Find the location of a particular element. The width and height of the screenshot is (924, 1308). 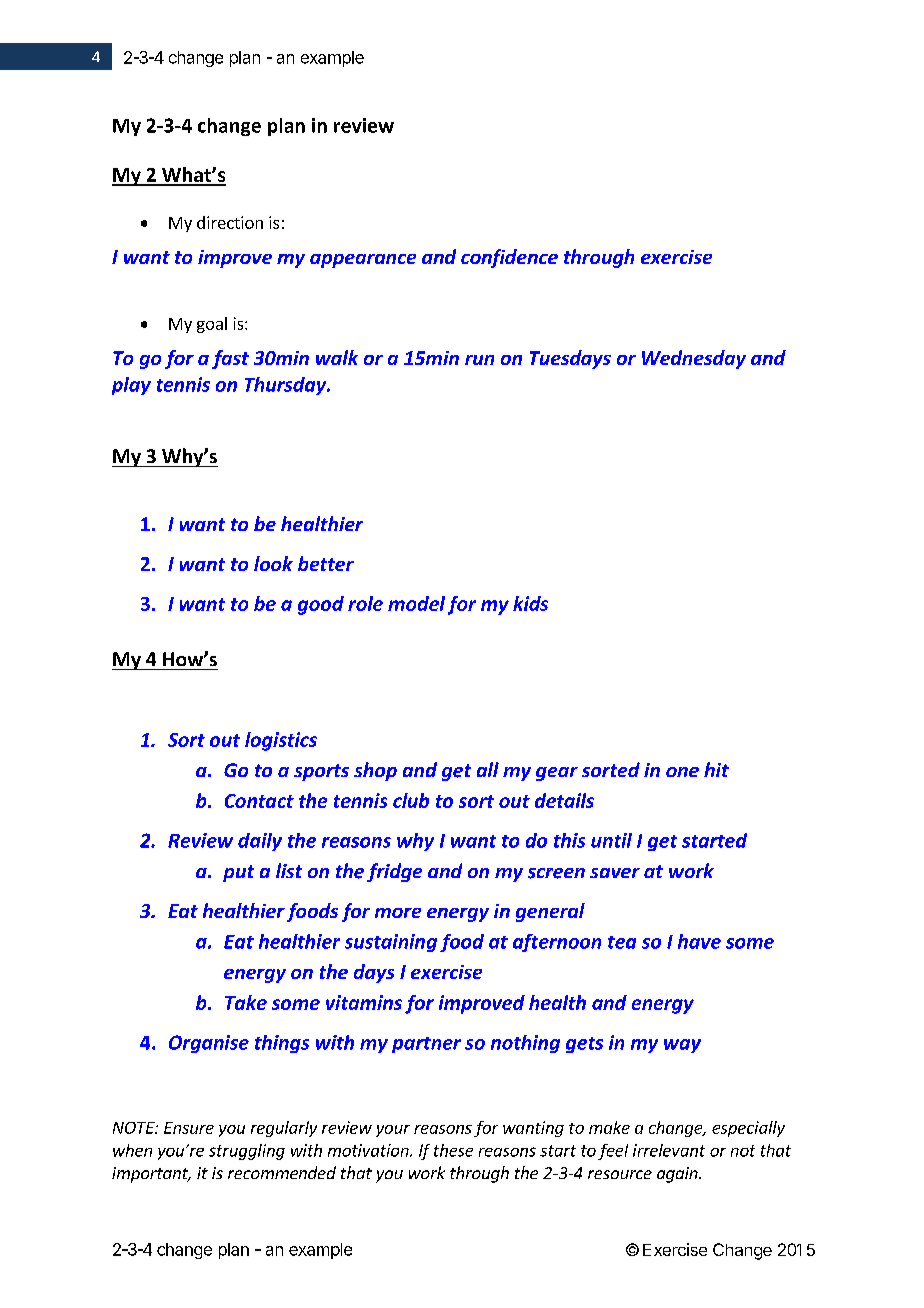

these is located at coordinates (453, 1150).
